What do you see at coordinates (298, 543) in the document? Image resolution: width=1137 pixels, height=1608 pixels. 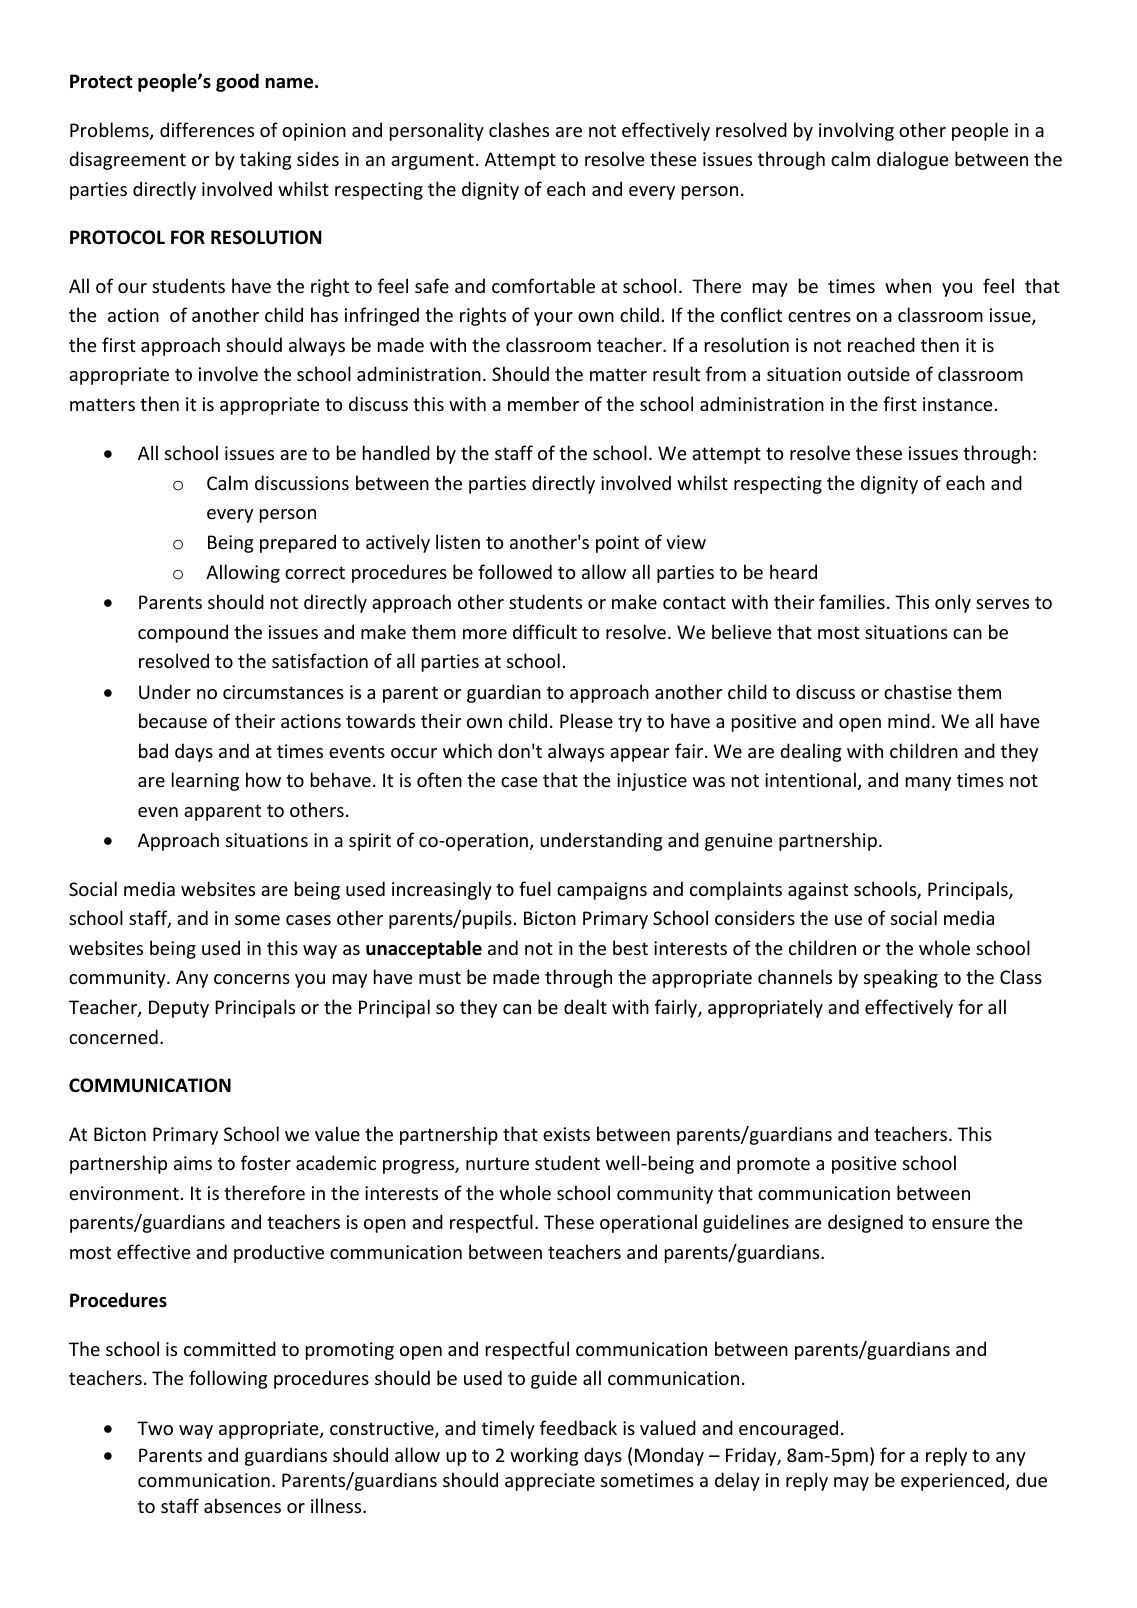 I see `prepared` at bounding box center [298, 543].
